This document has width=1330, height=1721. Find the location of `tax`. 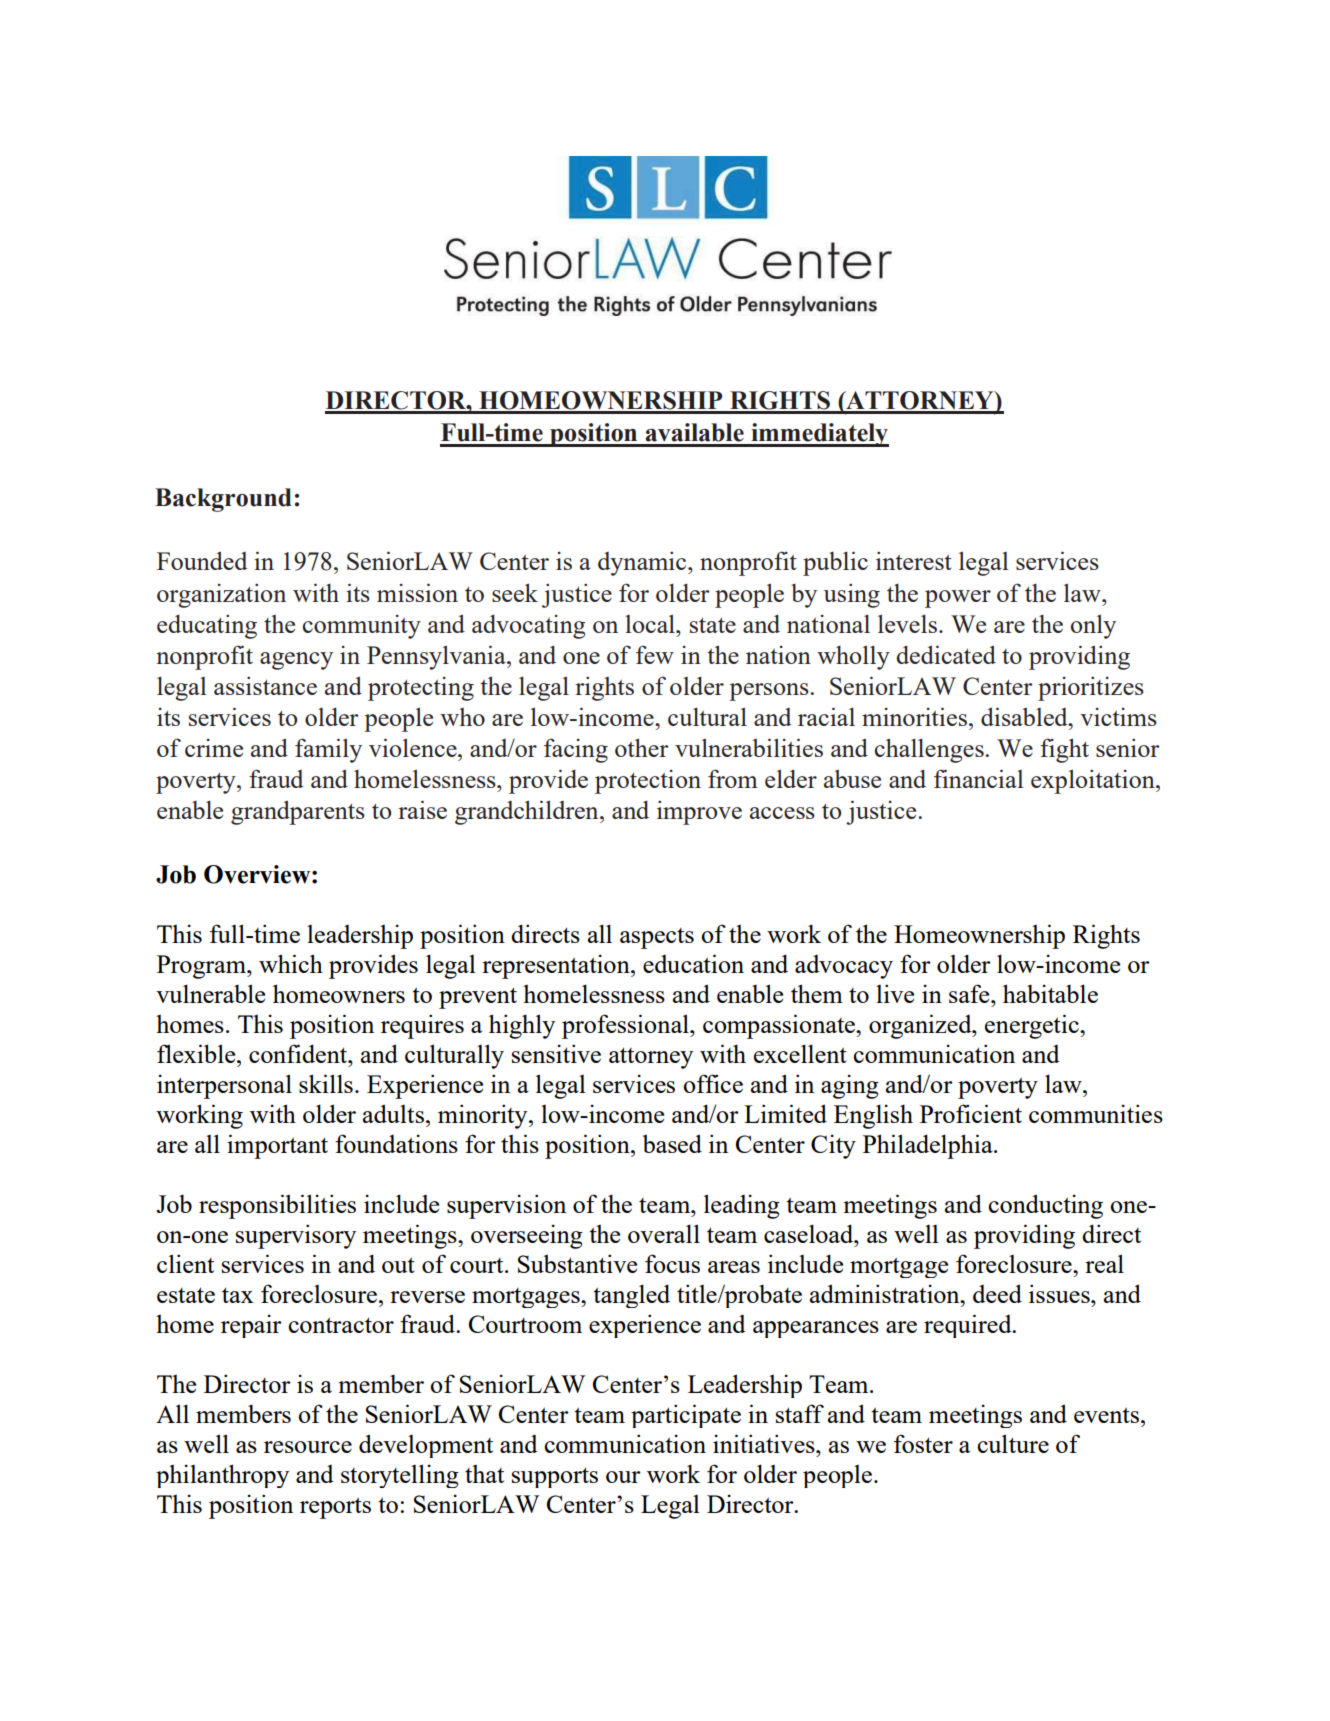

tax is located at coordinates (238, 1295).
